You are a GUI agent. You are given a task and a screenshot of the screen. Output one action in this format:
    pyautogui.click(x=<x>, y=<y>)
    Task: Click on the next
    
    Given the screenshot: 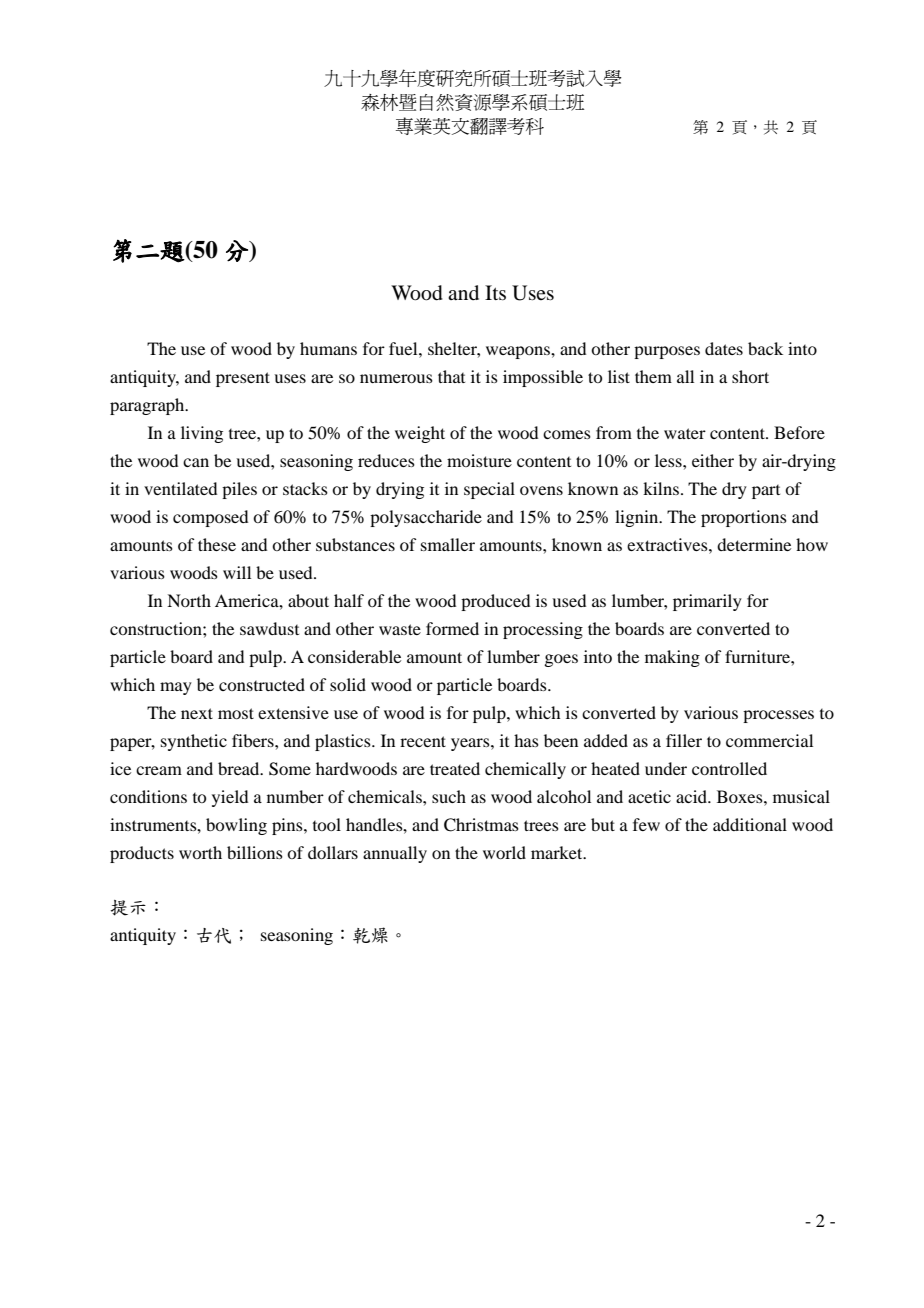 What is the action you would take?
    pyautogui.click(x=197, y=713)
